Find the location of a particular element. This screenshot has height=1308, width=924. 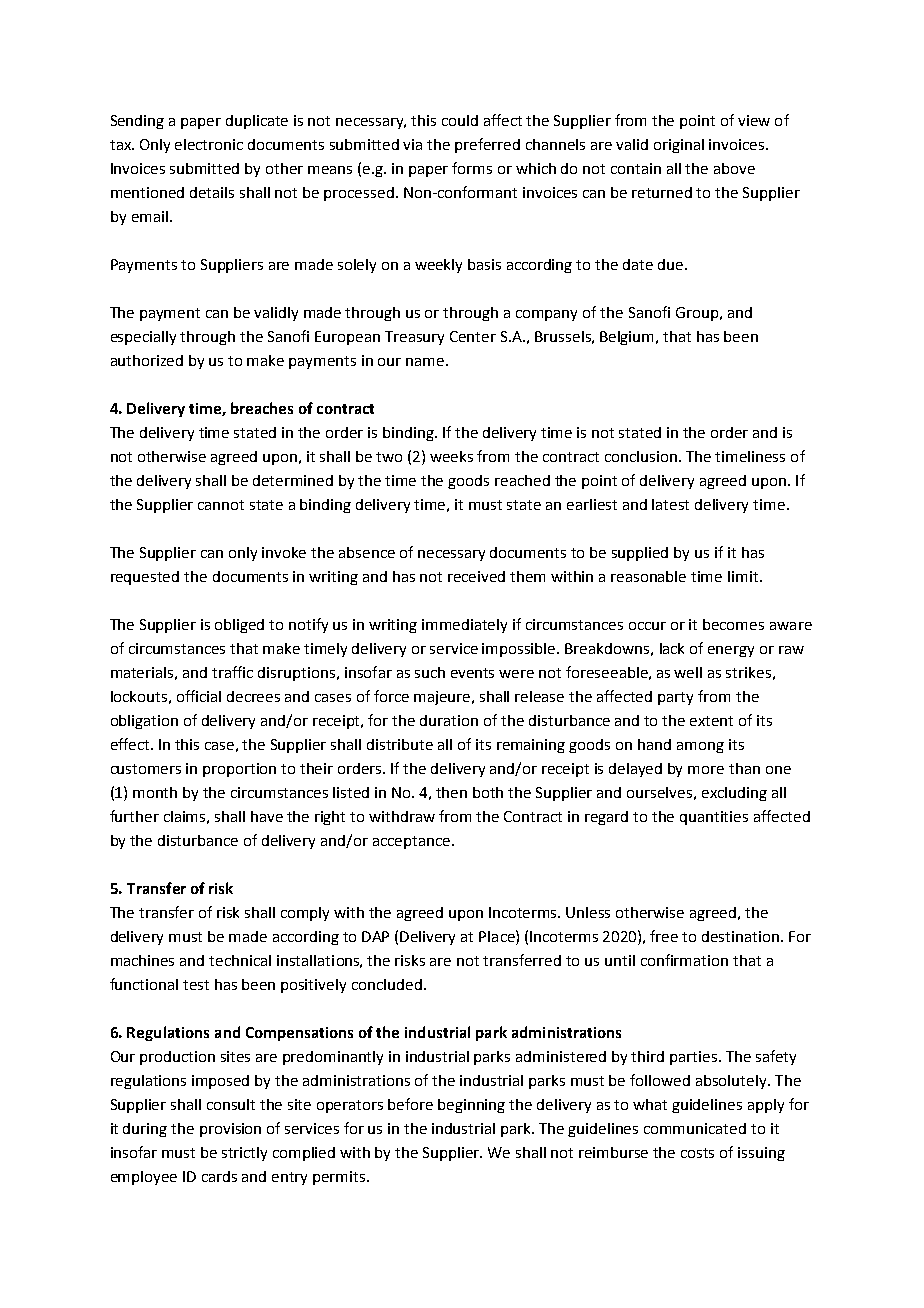

conclusion is located at coordinates (642, 456).
